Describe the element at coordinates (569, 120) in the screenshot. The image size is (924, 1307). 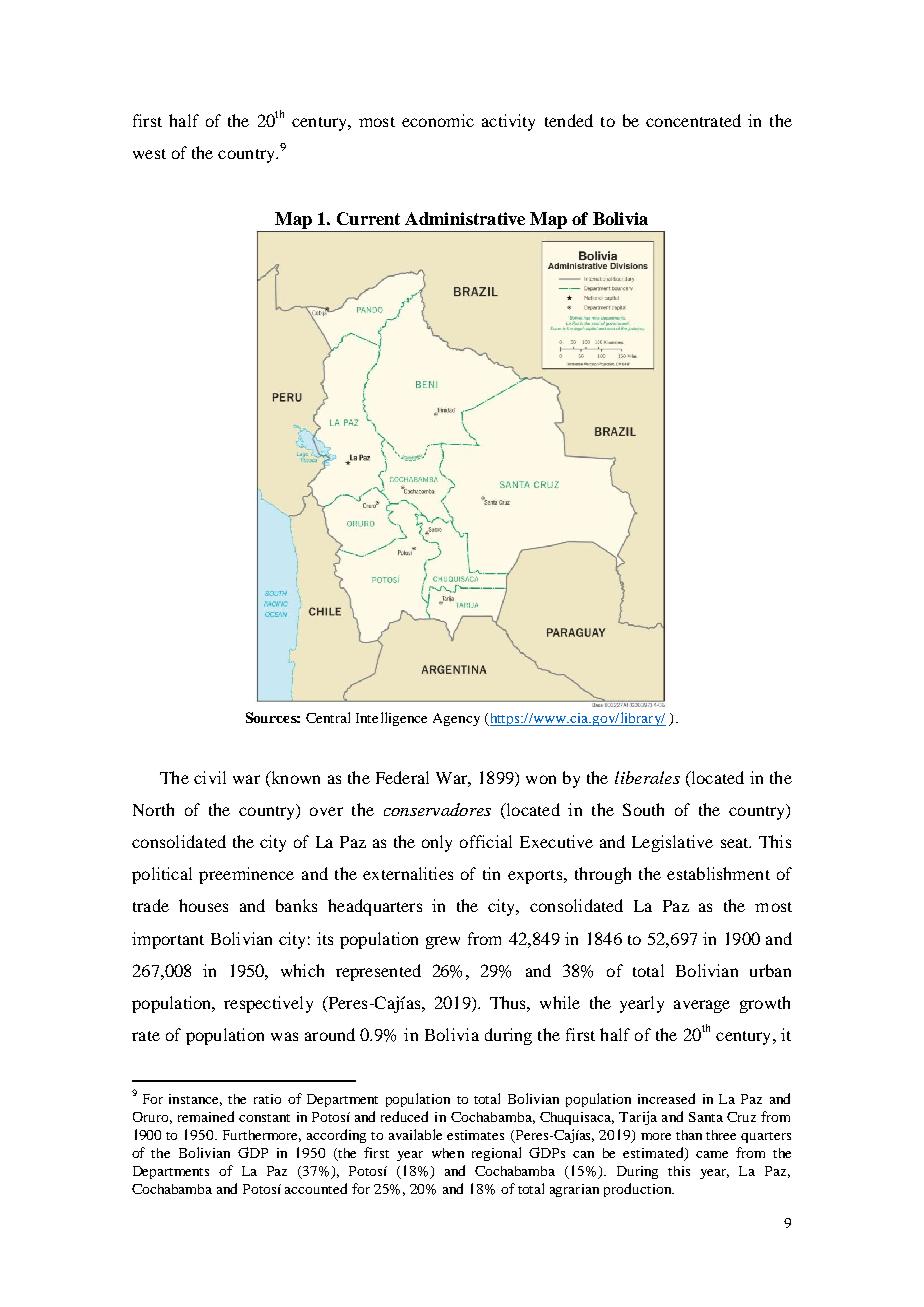
I see `tended` at that location.
